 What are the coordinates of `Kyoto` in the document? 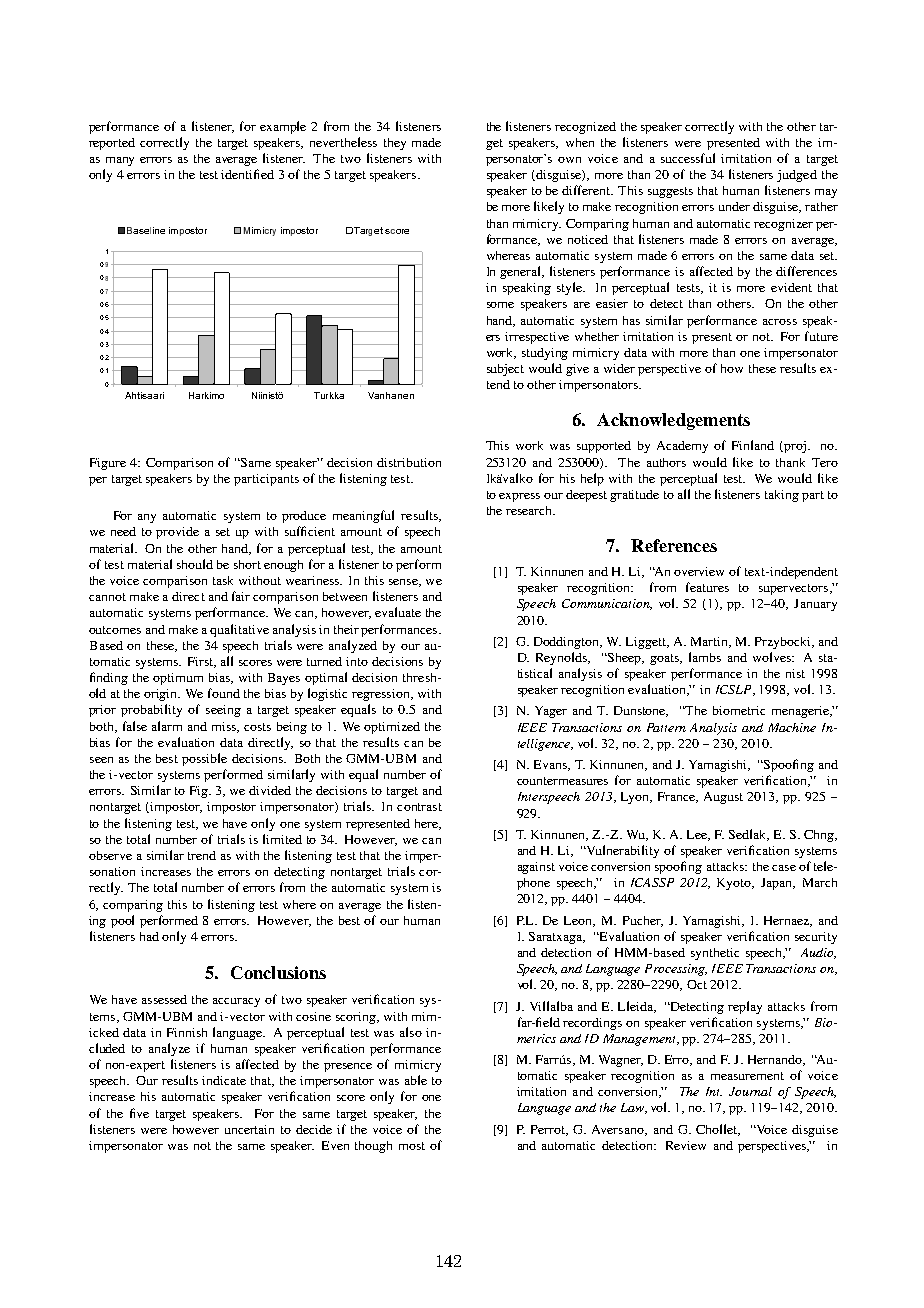 It's located at (735, 884).
